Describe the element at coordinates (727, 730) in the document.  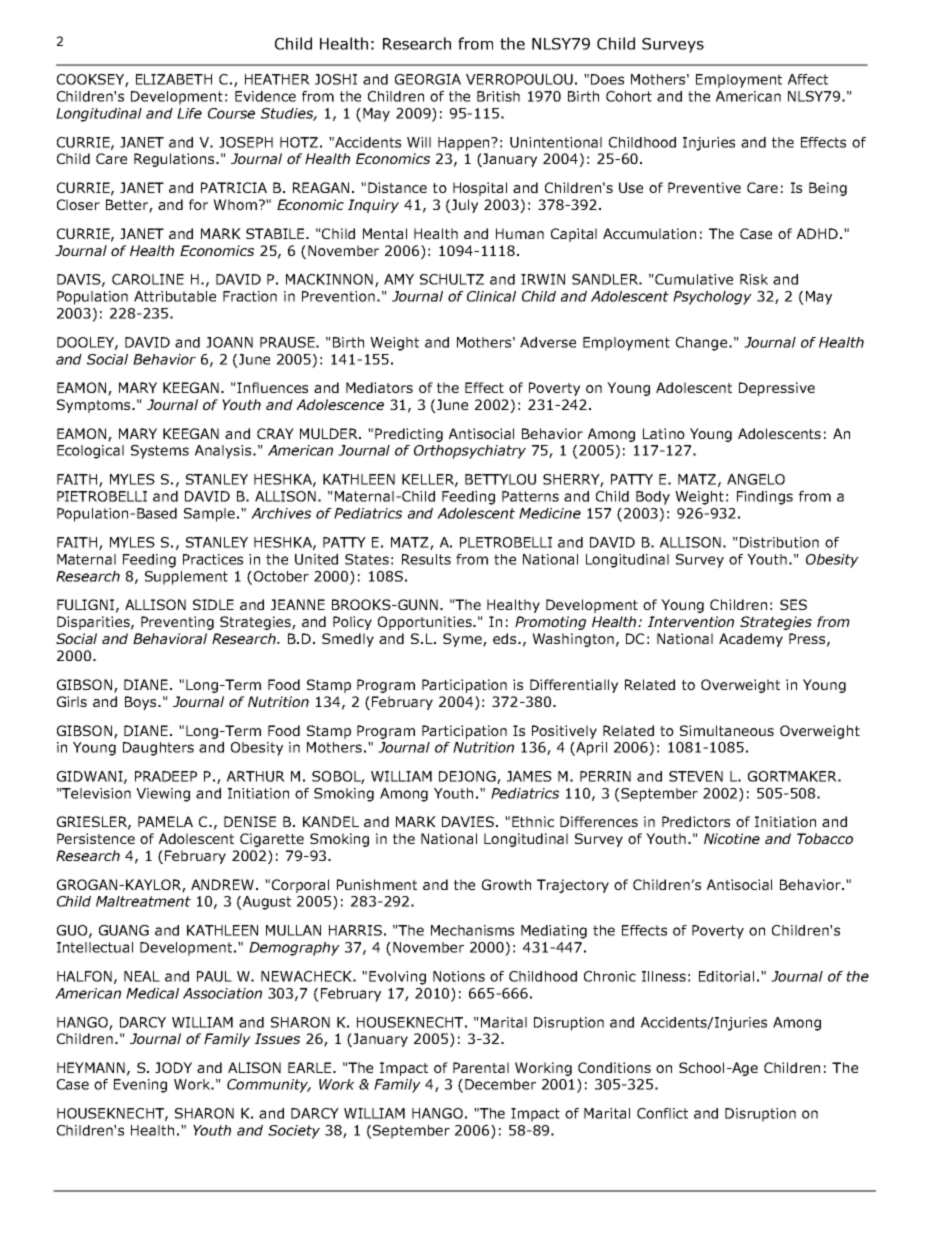
I see `Simultaneous` at that location.
